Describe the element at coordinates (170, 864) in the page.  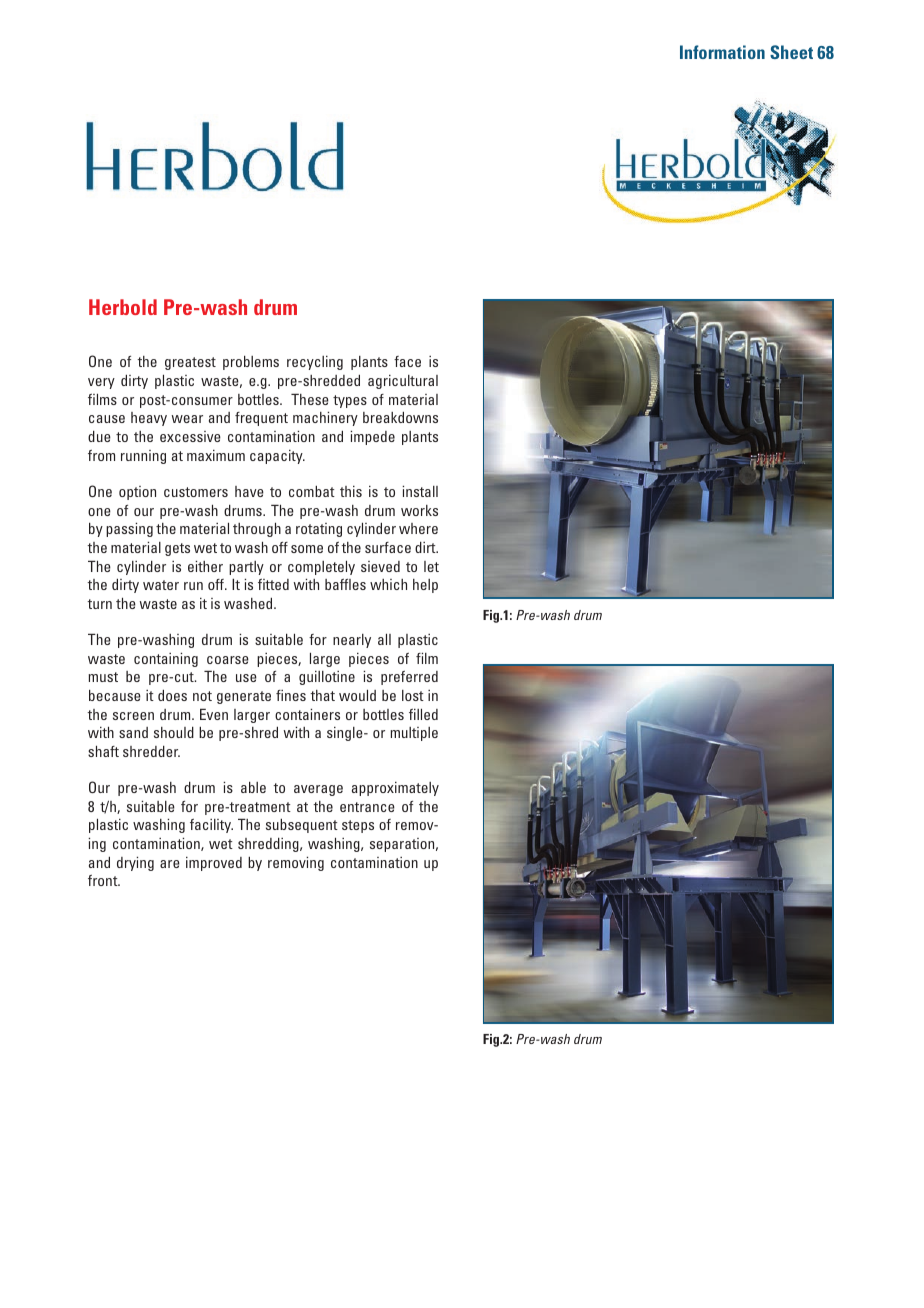
I see `are` at that location.
